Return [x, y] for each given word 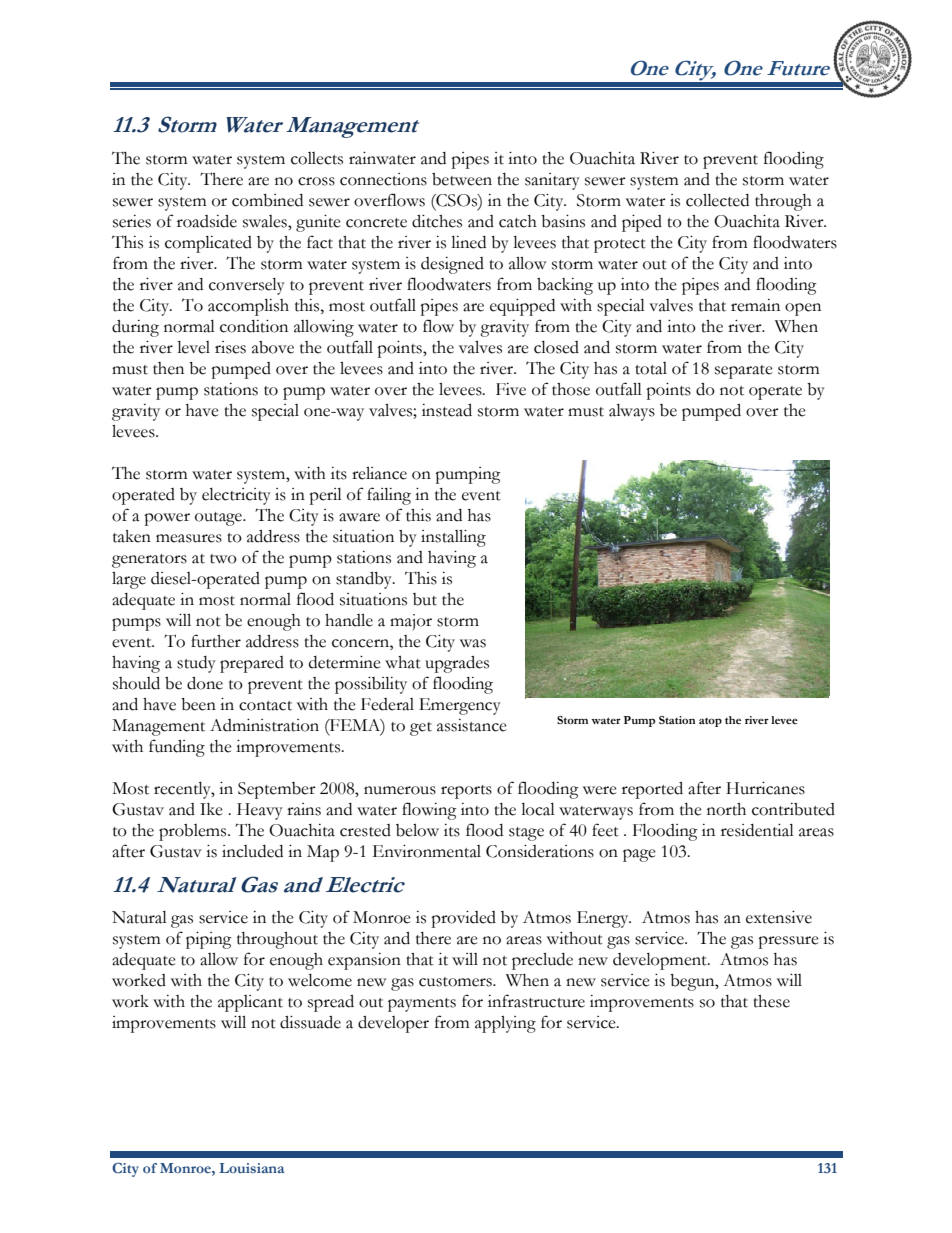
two [223, 559]
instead [447, 410]
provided [463, 919]
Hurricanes [765, 788]
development [661, 961]
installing [453, 538]
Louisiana [251, 1168]
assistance [472, 725]
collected [717, 200]
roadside [207, 221]
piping [209, 940]
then [168, 368]
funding [177, 748]
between [462, 179]
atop [710, 722]
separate [744, 372]
